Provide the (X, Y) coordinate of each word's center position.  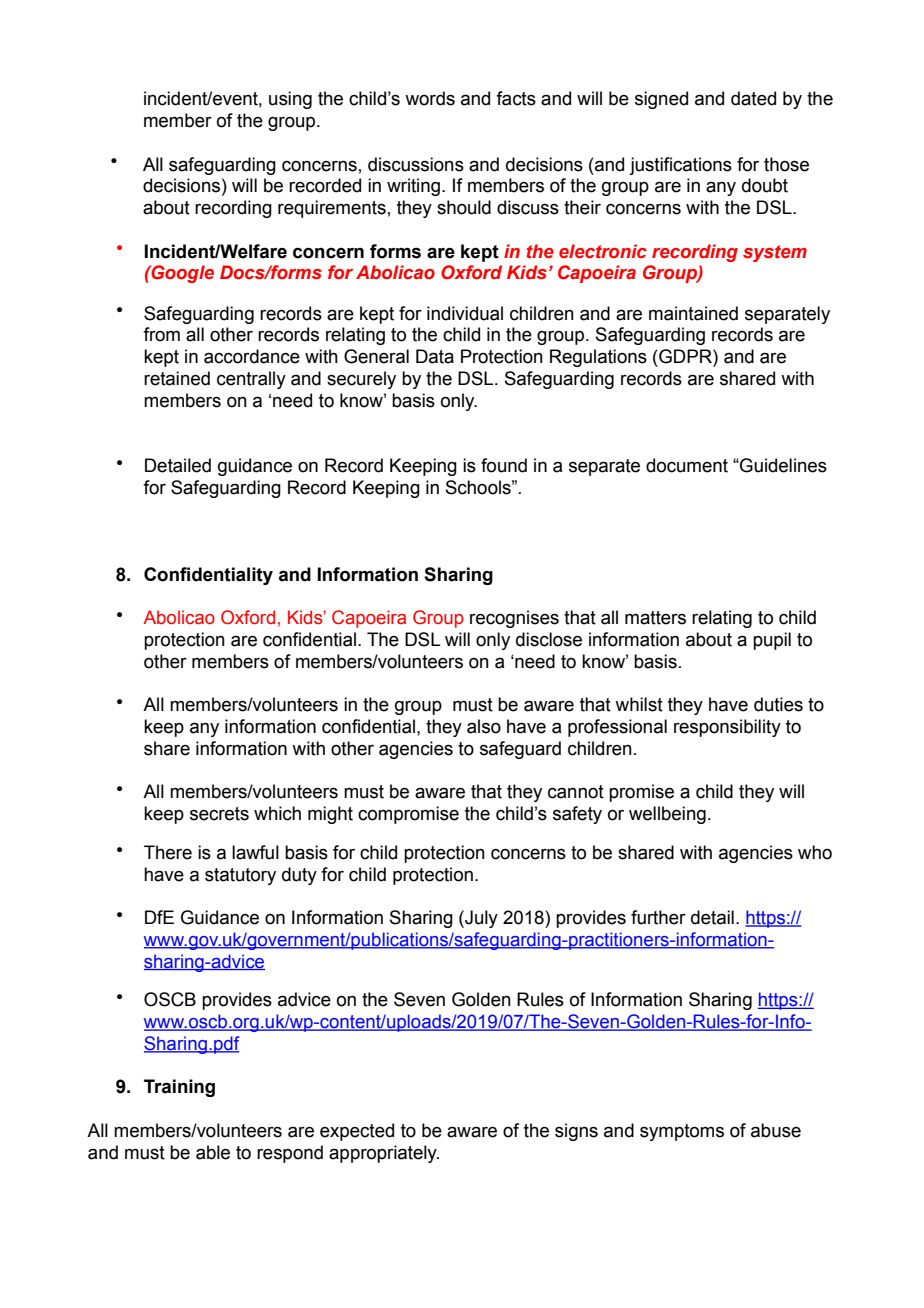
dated (753, 98)
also (484, 726)
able (213, 1152)
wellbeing (667, 815)
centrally (251, 380)
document (687, 465)
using (290, 100)
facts (516, 98)
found (504, 465)
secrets (219, 814)
